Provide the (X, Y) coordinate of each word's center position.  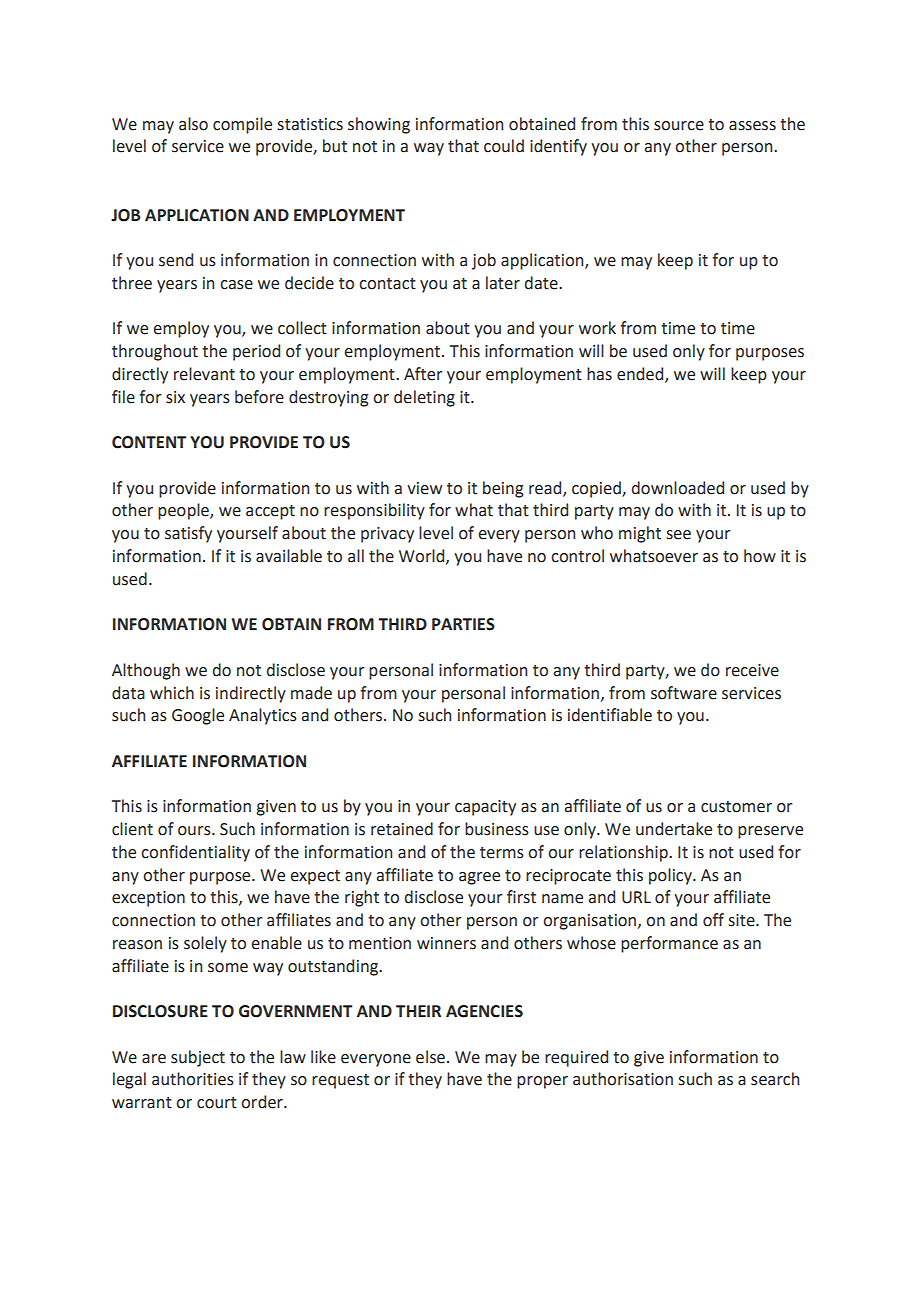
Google (198, 716)
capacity (485, 808)
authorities (193, 1079)
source (679, 126)
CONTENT (149, 442)
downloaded (678, 488)
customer (736, 807)
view (424, 488)
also (193, 124)
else (430, 1057)
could (504, 146)
